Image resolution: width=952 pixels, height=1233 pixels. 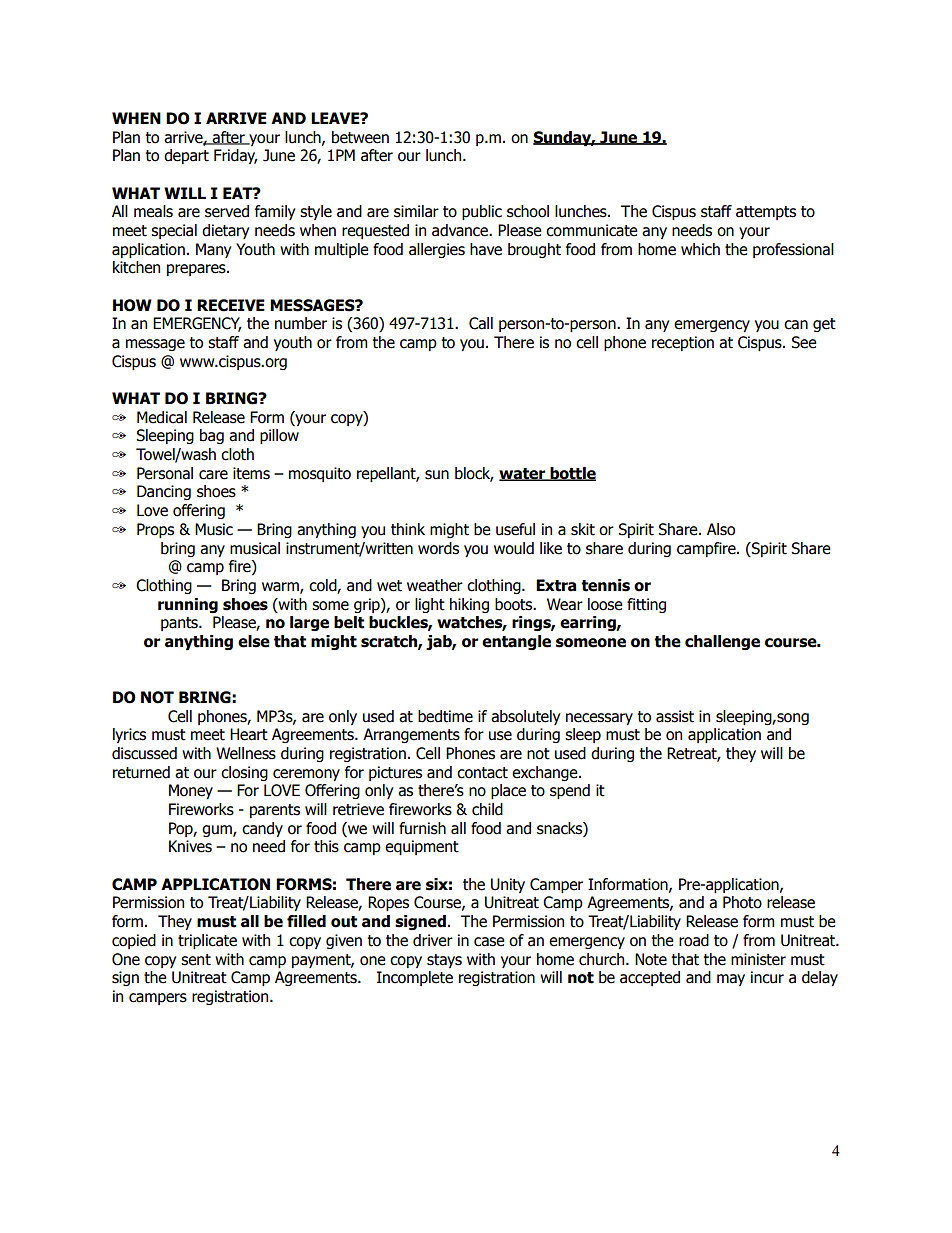 What do you see at coordinates (236, 156) in the image?
I see `Friday` at bounding box center [236, 156].
